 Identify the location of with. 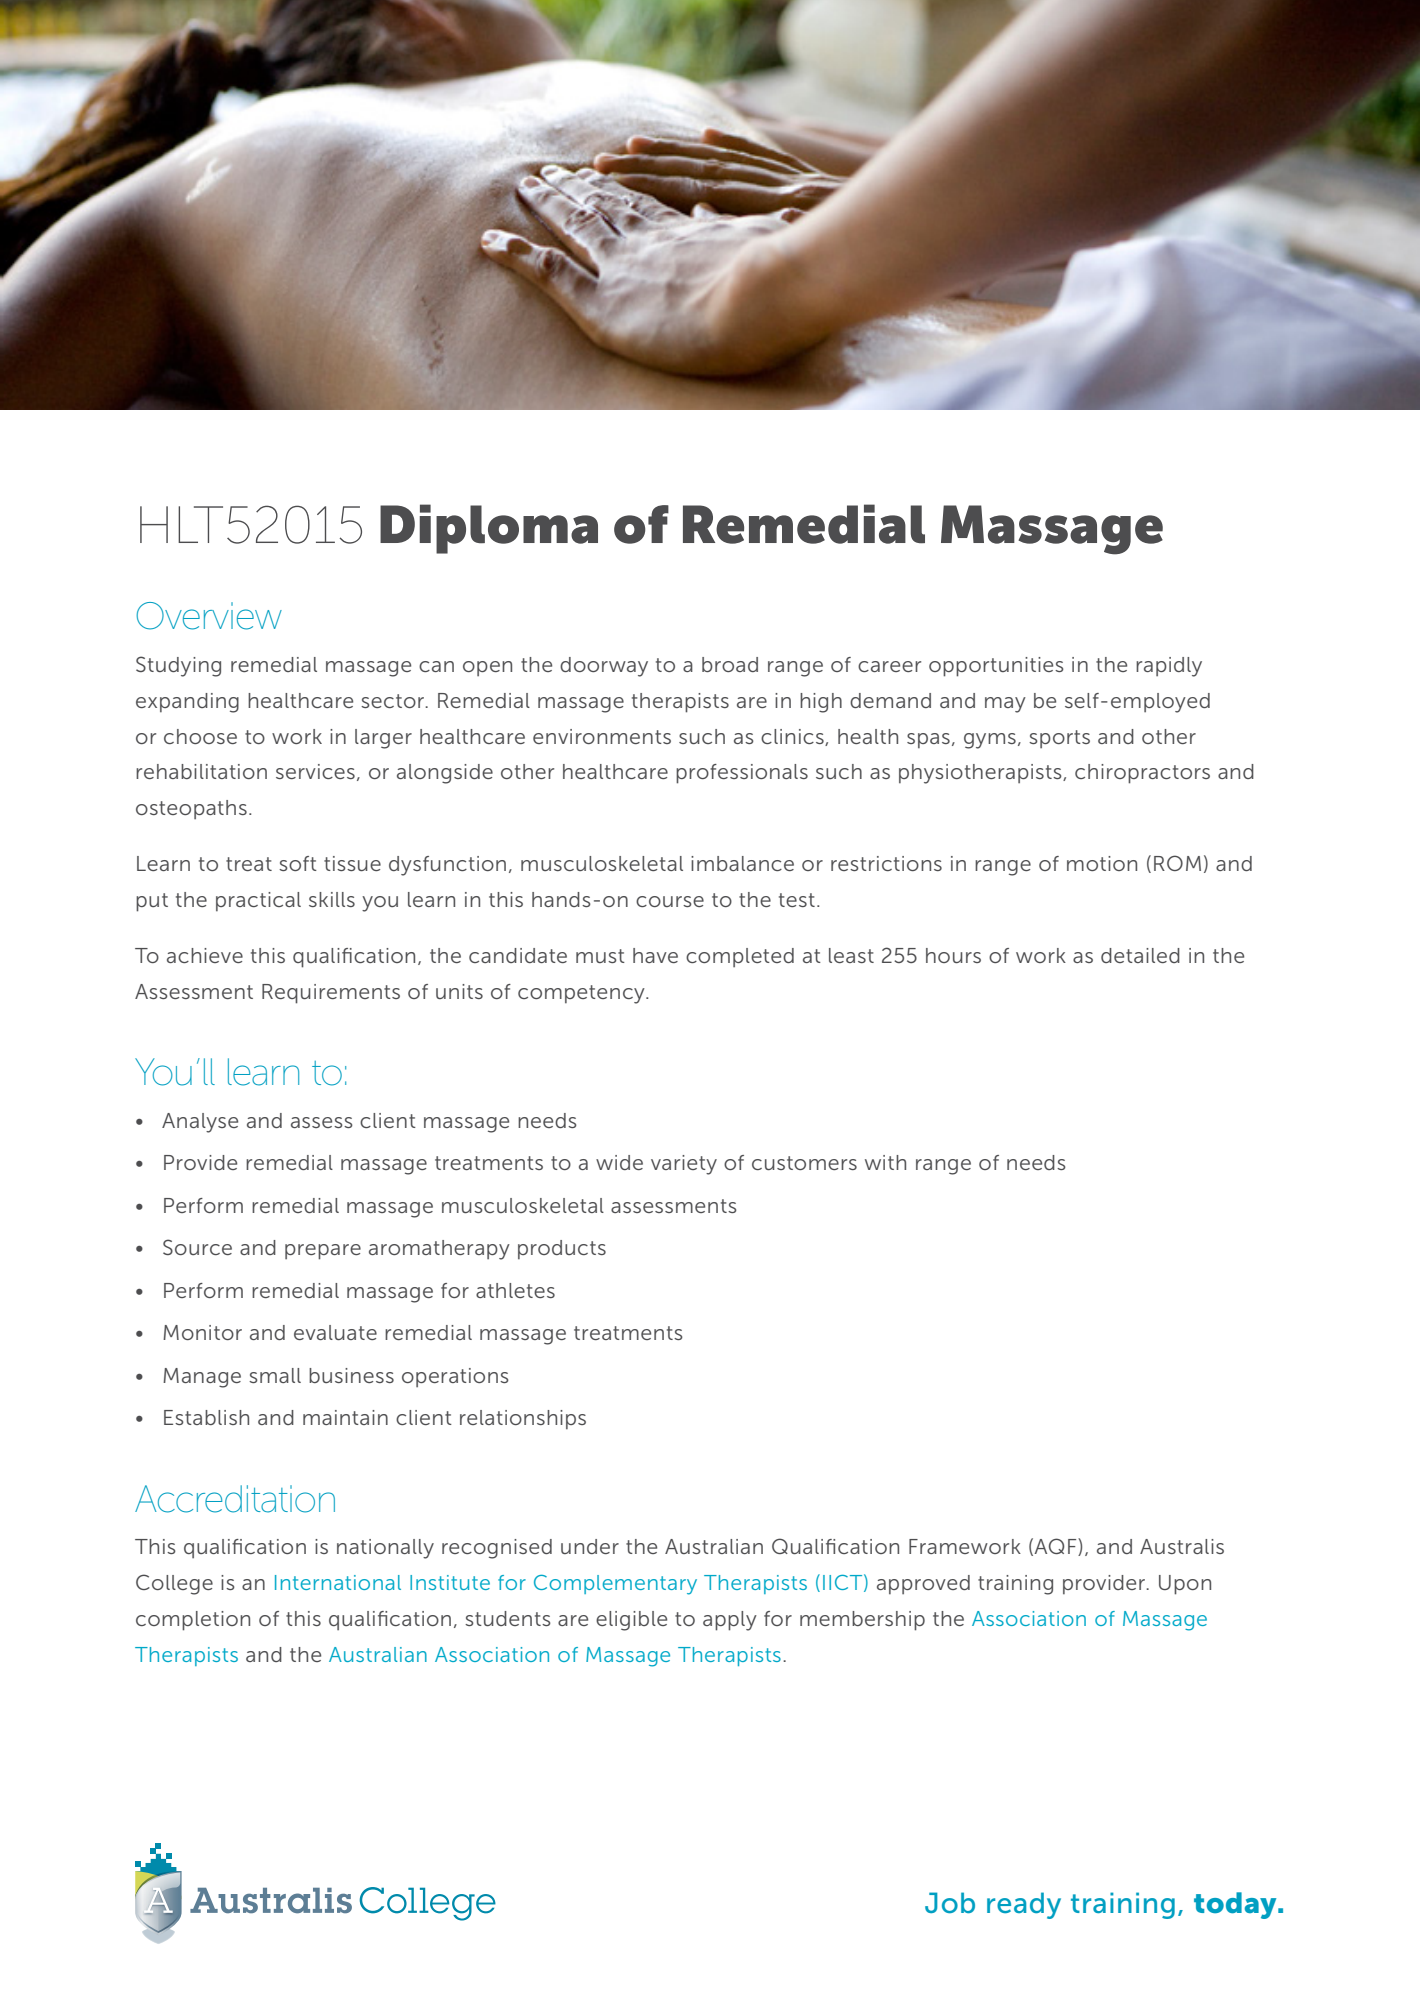
(885, 1162).
